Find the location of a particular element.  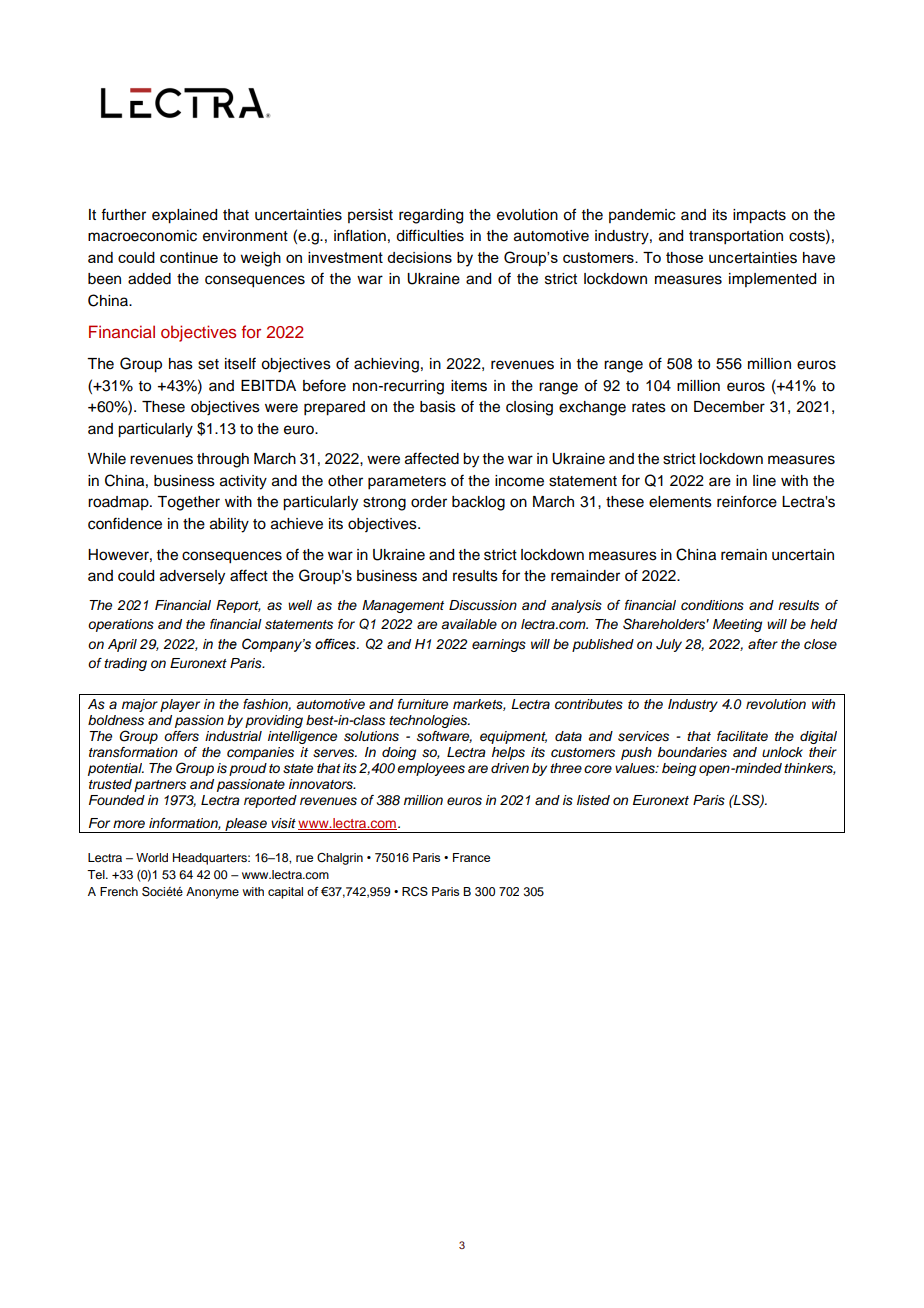

player is located at coordinates (180, 705).
